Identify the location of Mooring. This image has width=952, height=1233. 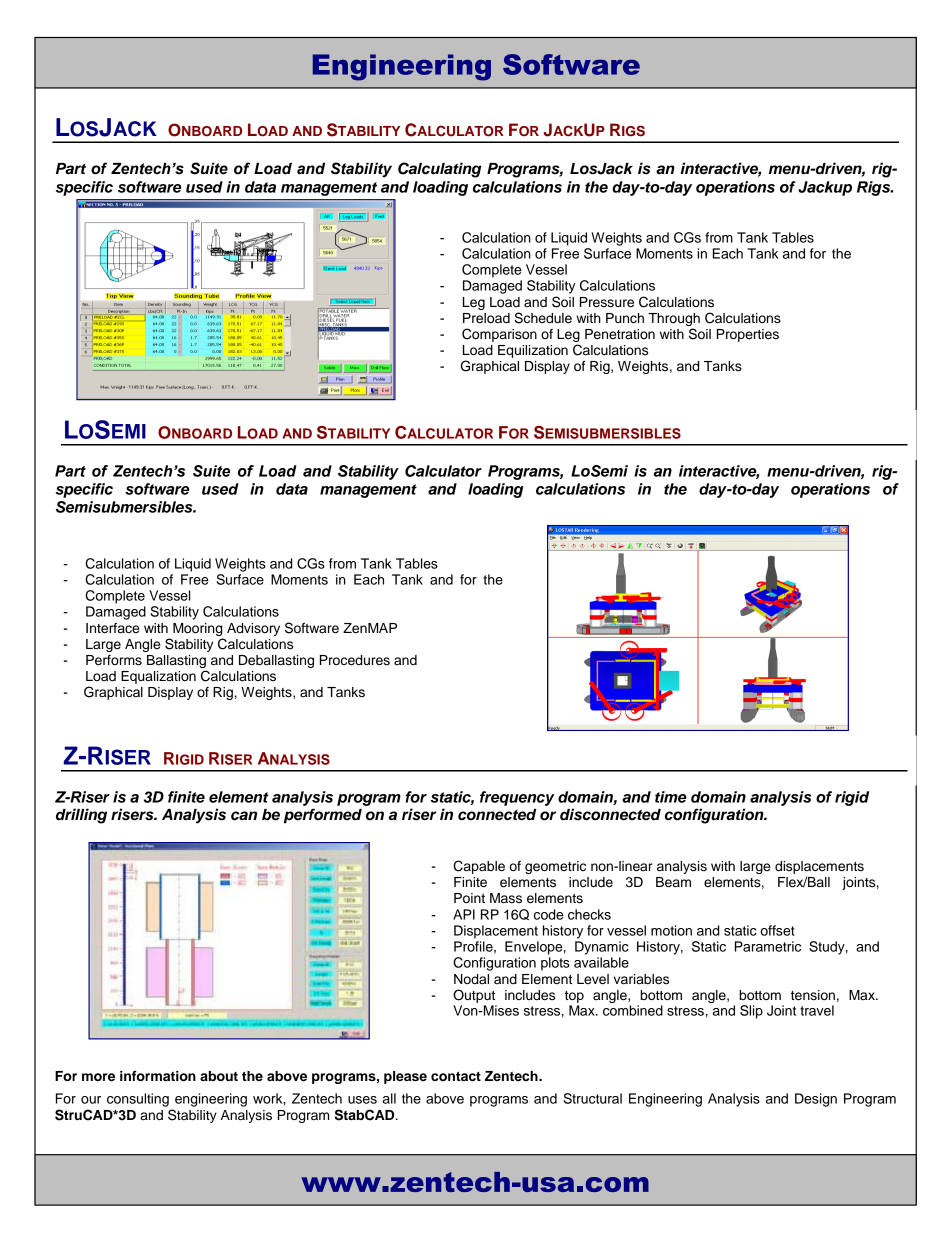
(197, 629).
